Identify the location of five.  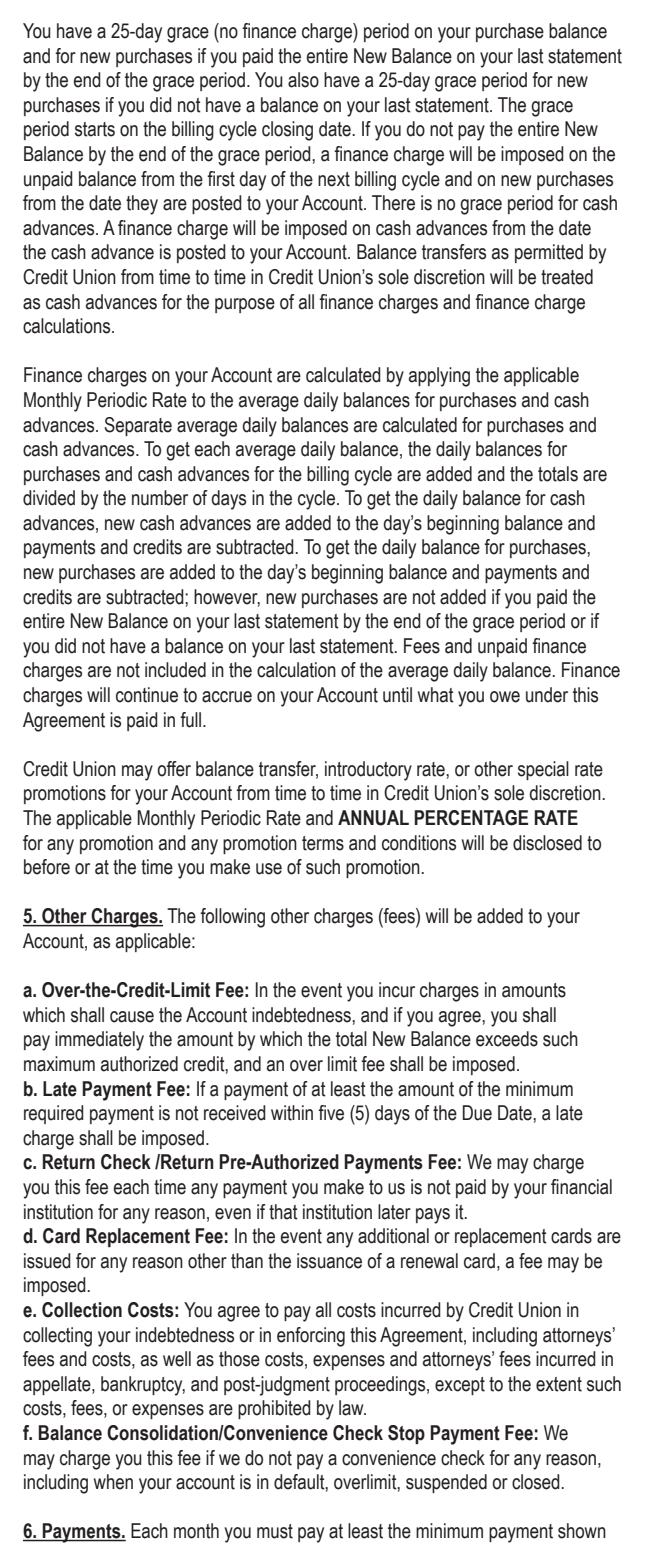
(331, 1113).
